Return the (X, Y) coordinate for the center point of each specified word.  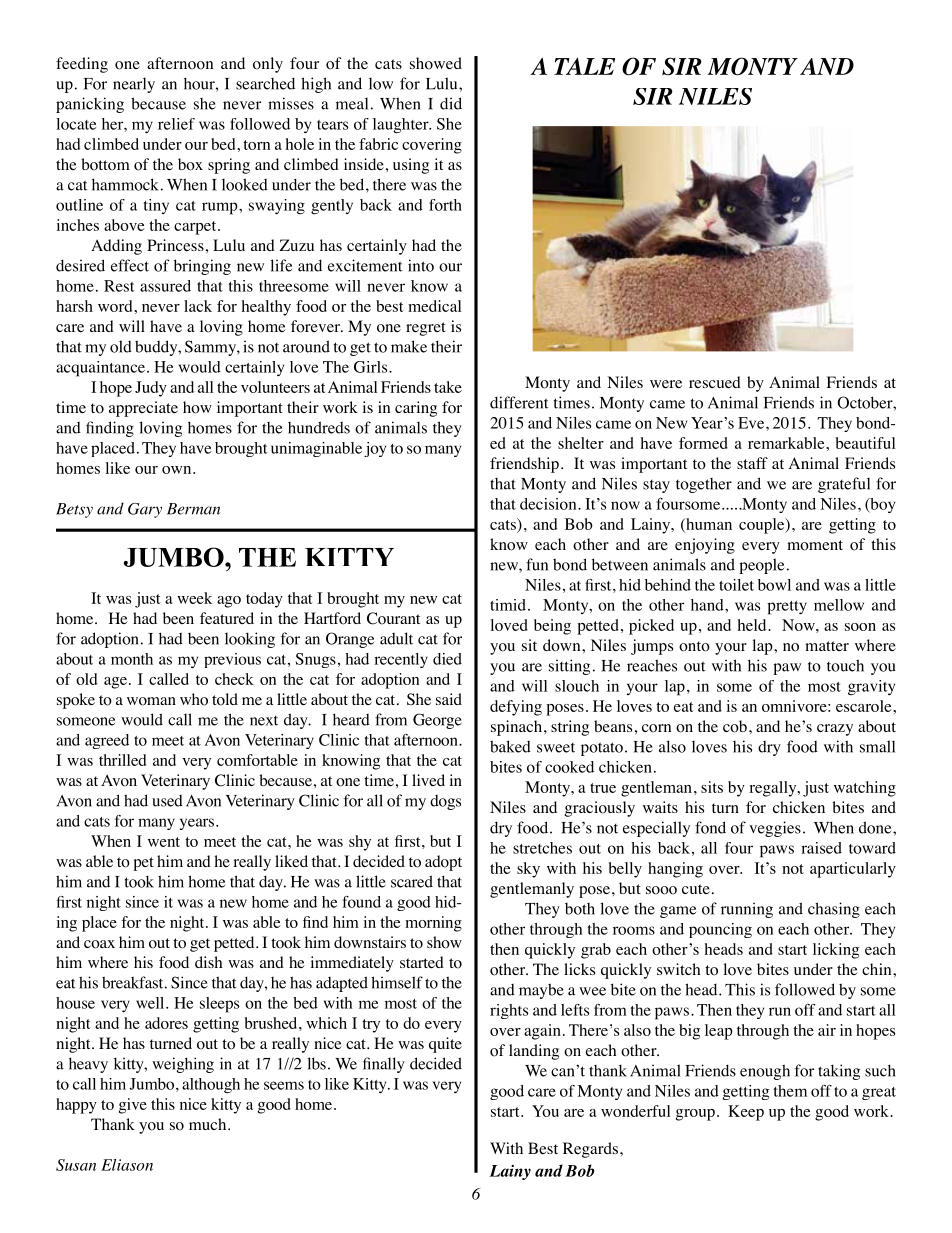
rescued (715, 382)
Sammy (211, 348)
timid (508, 605)
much (209, 1124)
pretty (787, 608)
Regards (590, 1150)
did (451, 103)
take (448, 387)
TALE (584, 66)
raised (821, 848)
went (164, 842)
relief (176, 124)
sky (528, 870)
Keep (746, 1113)
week (194, 598)
